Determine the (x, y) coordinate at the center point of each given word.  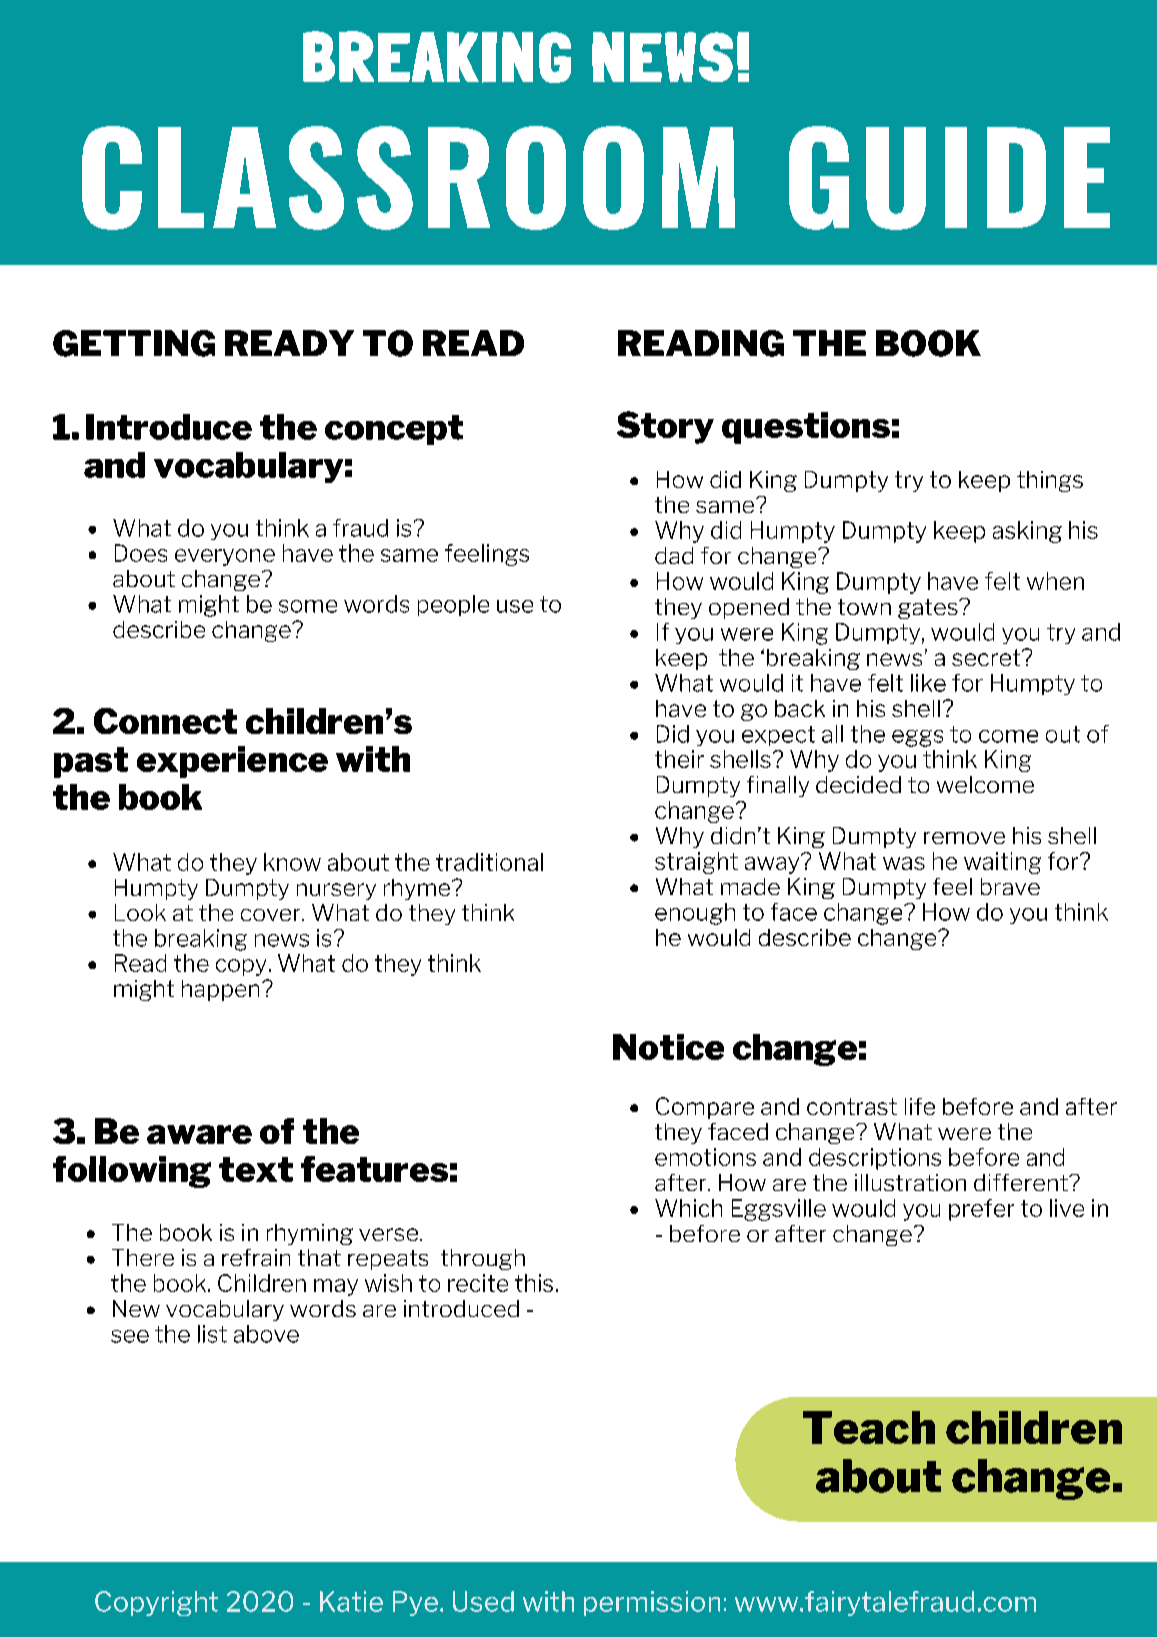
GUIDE (949, 178)
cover (272, 915)
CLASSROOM (408, 178)
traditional (489, 862)
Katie (351, 1601)
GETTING (134, 343)
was (904, 863)
